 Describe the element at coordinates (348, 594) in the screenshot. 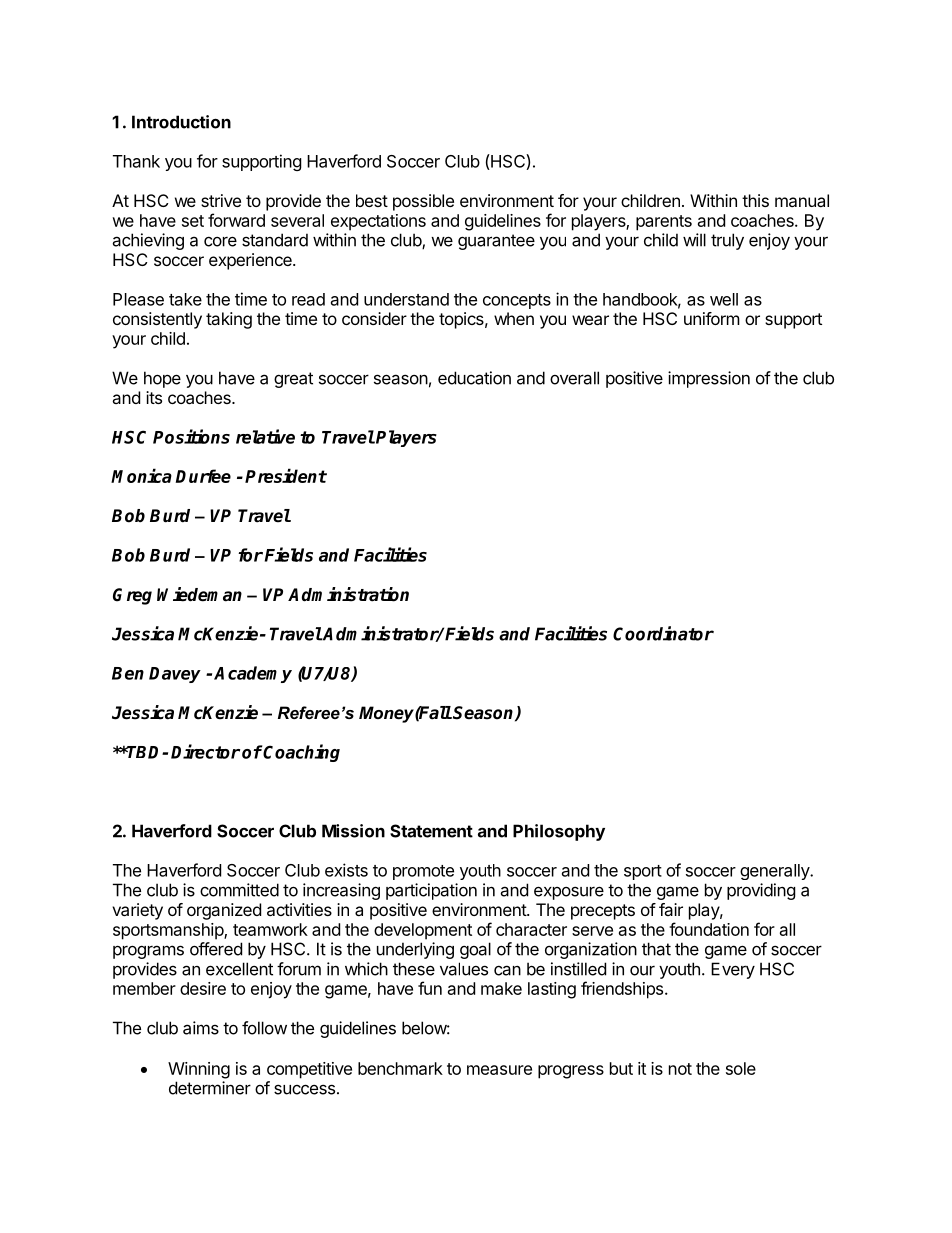

I see `Administration` at that location.
